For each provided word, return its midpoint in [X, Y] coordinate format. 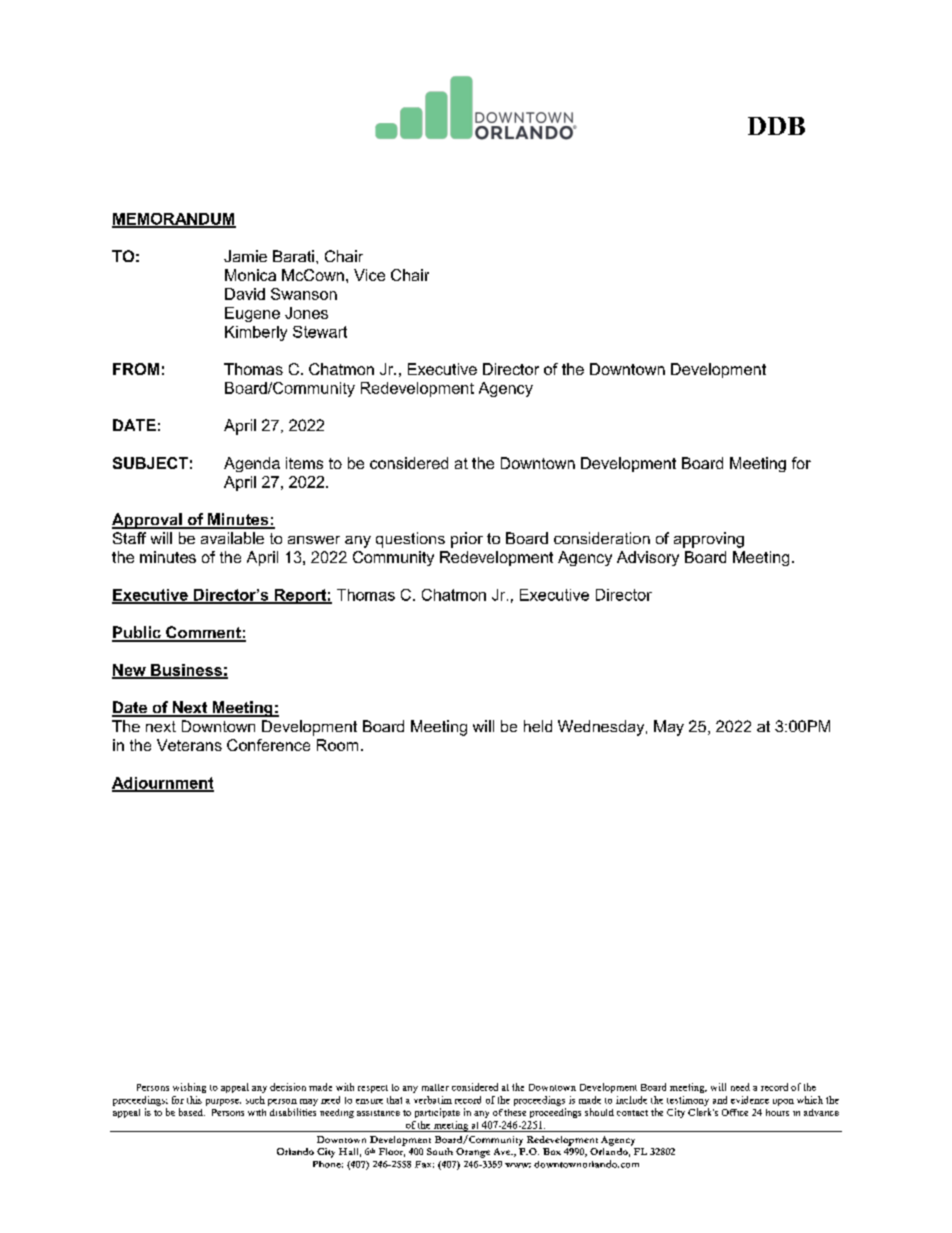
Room [337, 745]
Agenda [252, 464]
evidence [750, 1100]
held [538, 726]
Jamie [245, 256]
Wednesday [602, 728]
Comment [203, 633]
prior [467, 540]
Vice [369, 275]
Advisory [648, 558]
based [192, 1112]
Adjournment [163, 784]
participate [437, 1113]
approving [709, 540]
